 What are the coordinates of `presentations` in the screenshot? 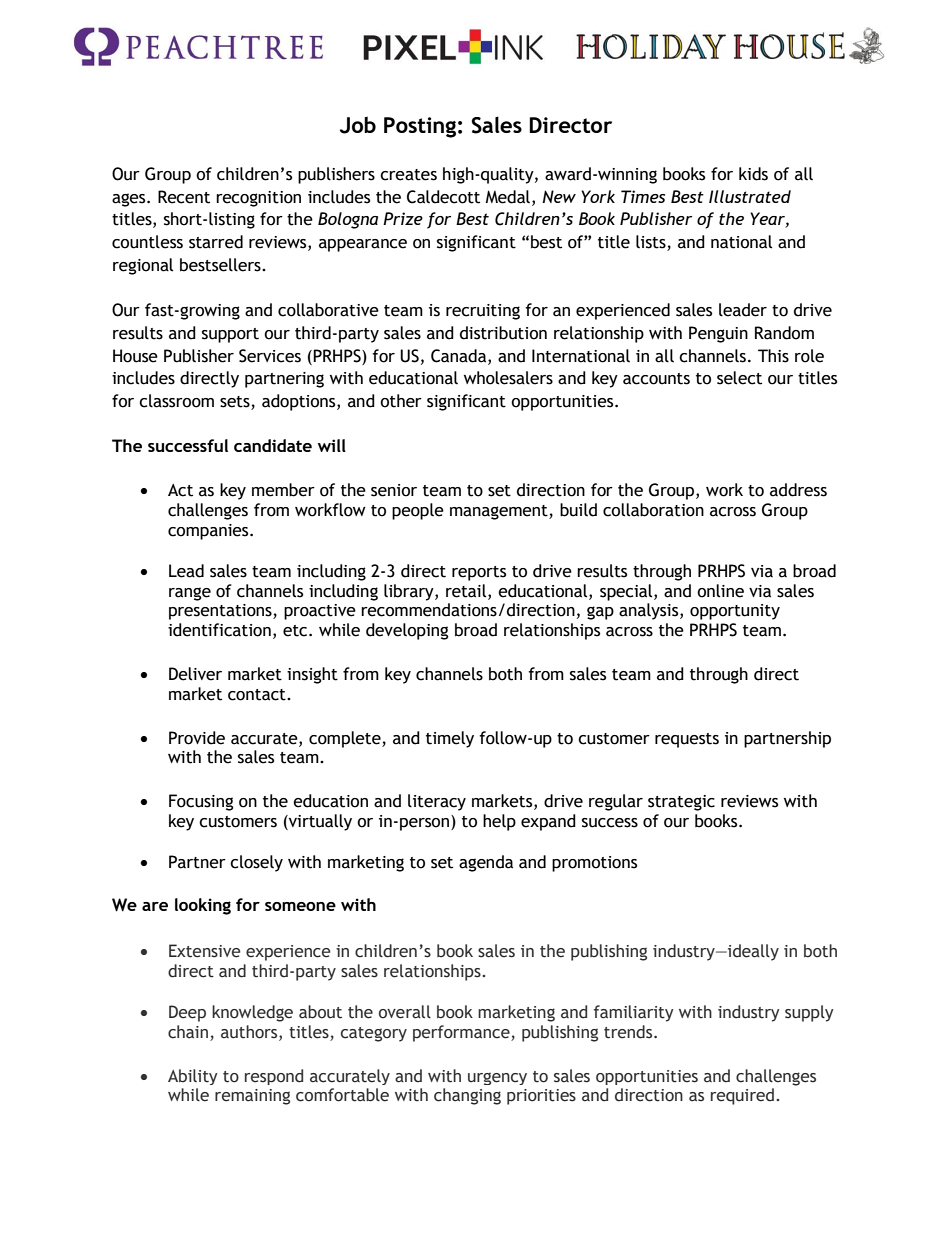 It's located at (221, 612).
